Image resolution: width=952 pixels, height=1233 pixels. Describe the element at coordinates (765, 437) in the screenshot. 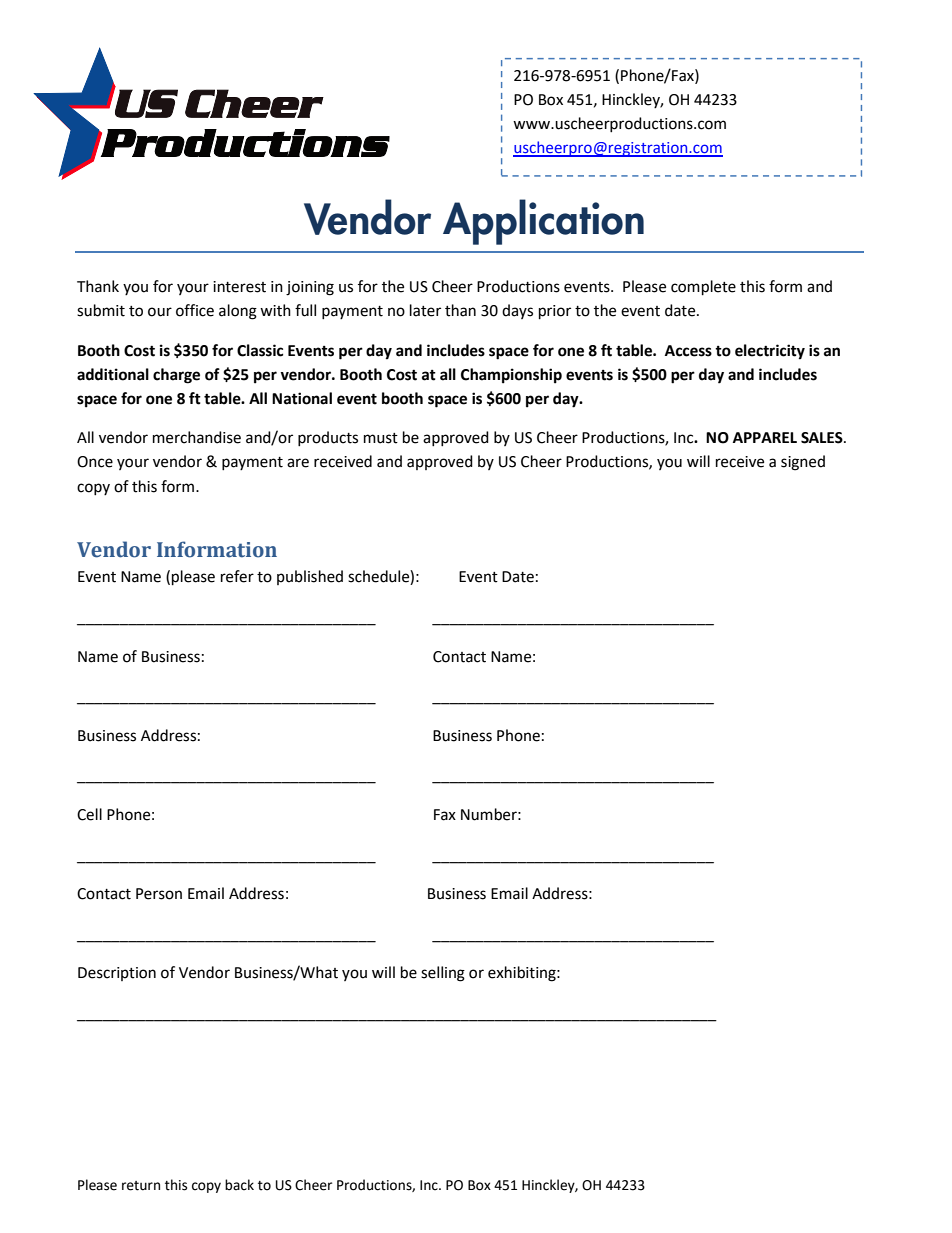

I see `APPAREL` at that location.
